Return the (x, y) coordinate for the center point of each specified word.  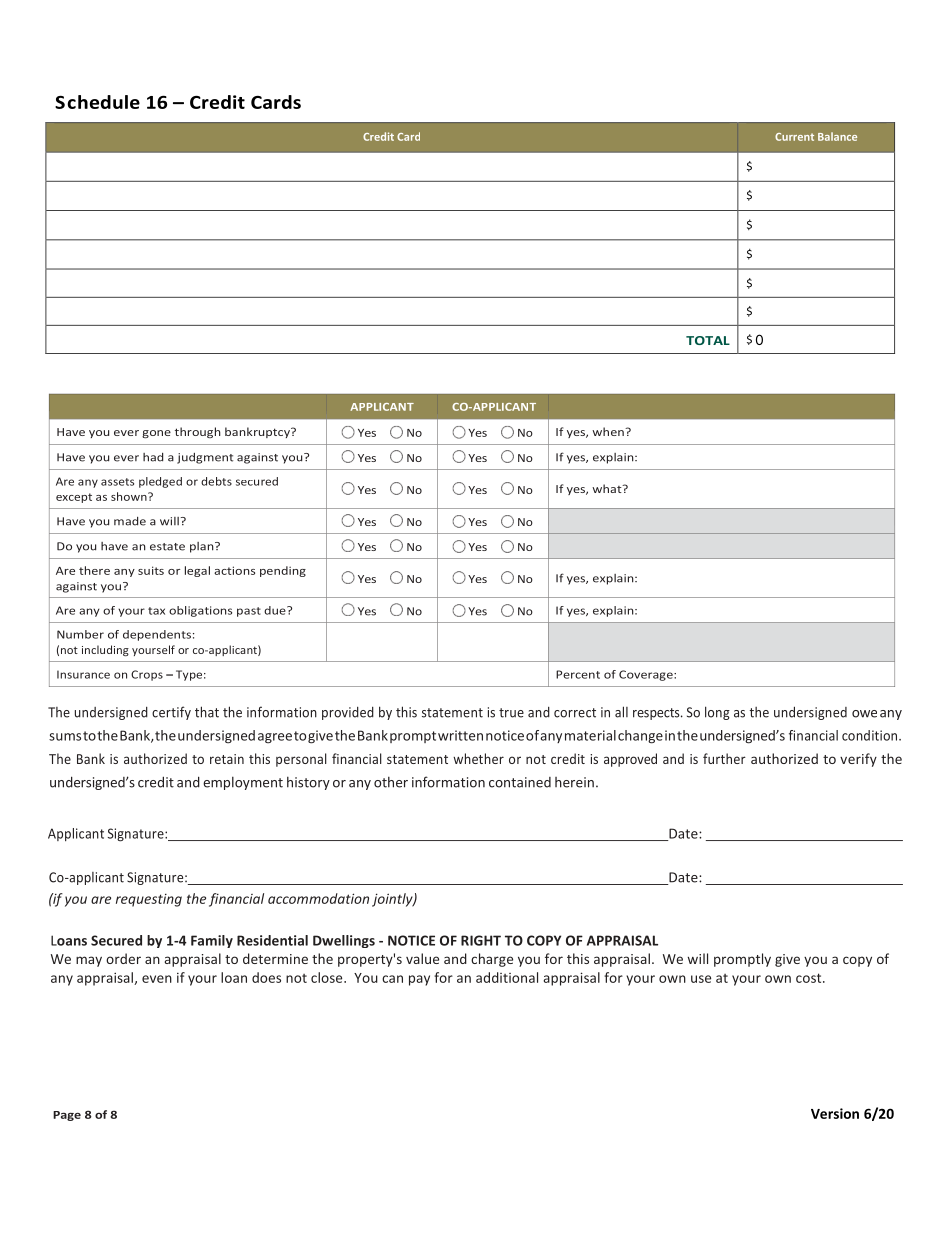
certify (171, 713)
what (608, 488)
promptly (742, 960)
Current (794, 137)
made (130, 521)
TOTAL (708, 340)
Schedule (97, 102)
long (717, 713)
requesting (149, 900)
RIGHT (481, 940)
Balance (837, 136)
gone (156, 434)
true (511, 713)
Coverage (647, 675)
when (609, 431)
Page (67, 1116)
